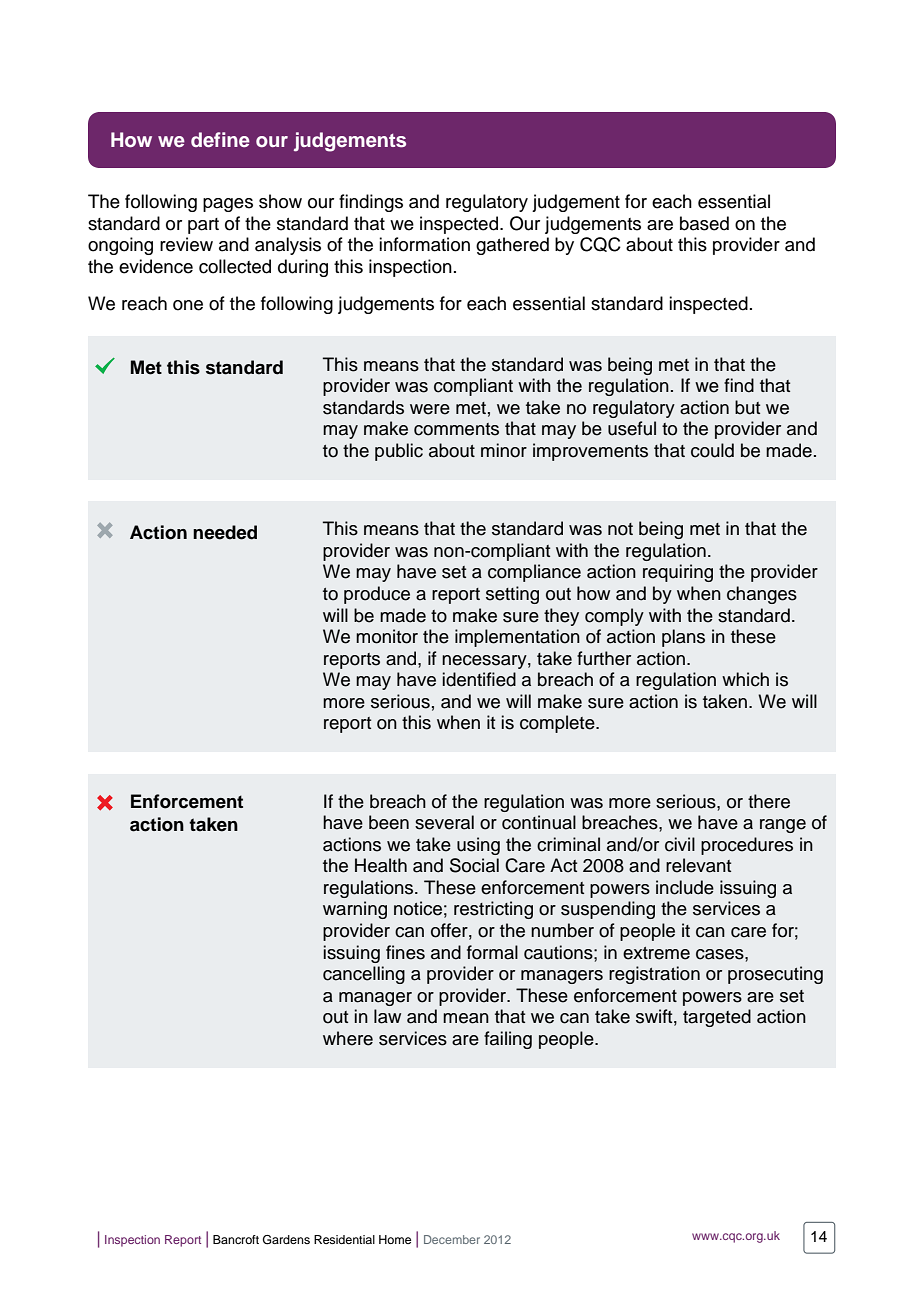 The image size is (924, 1308). What do you see at coordinates (225, 532) in the document?
I see `needed` at bounding box center [225, 532].
